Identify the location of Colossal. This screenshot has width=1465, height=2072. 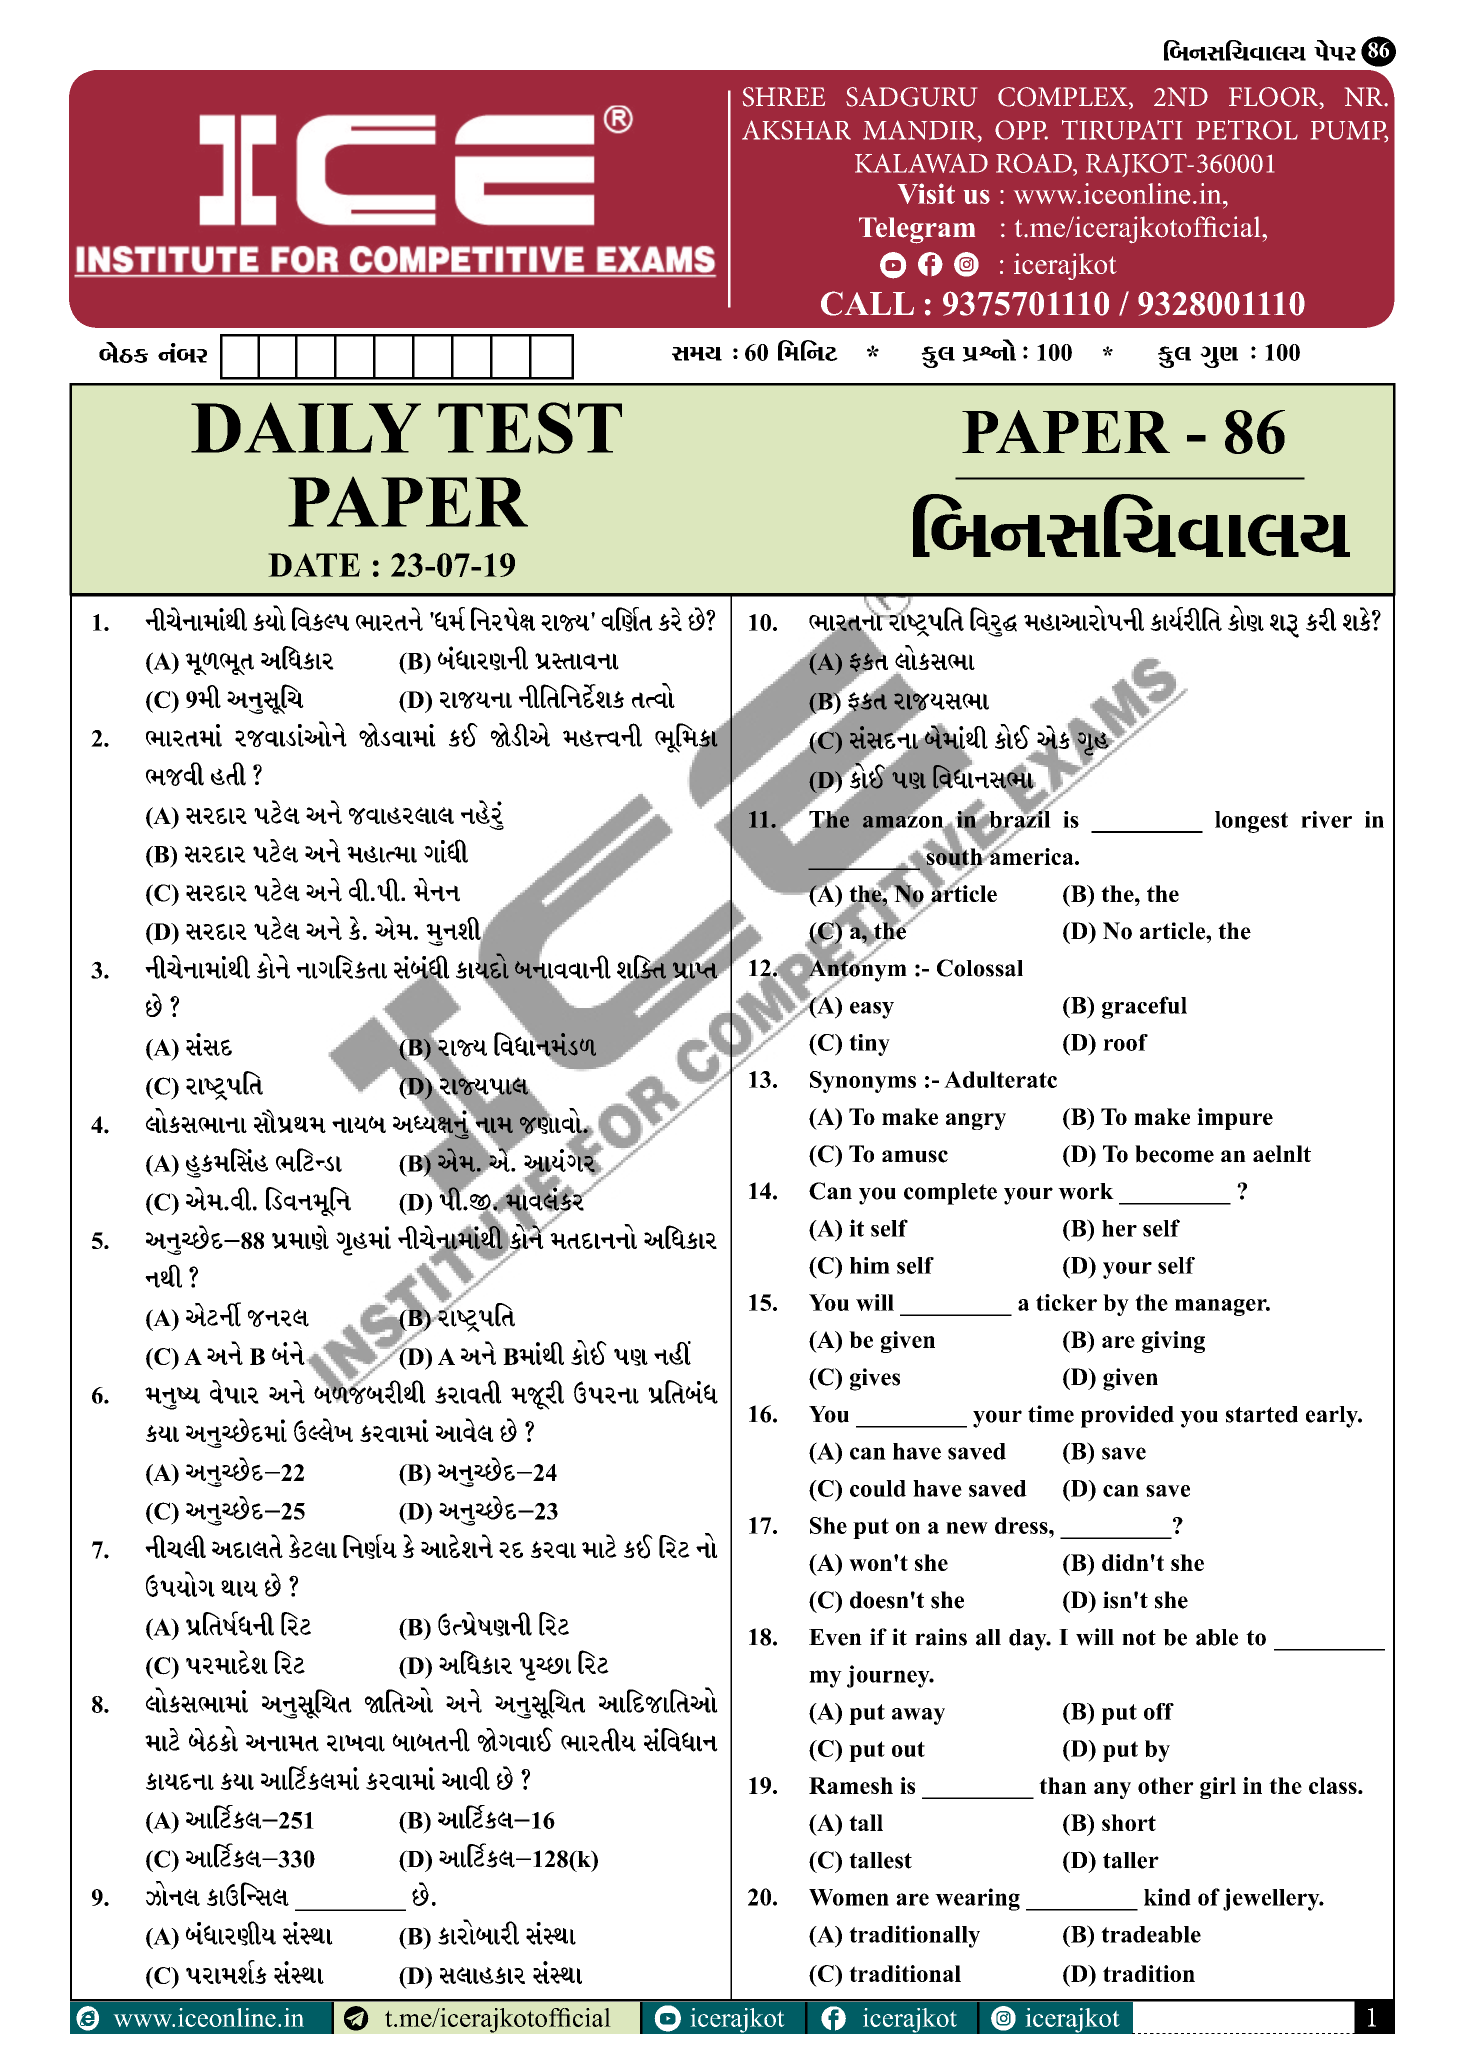
(980, 968).
